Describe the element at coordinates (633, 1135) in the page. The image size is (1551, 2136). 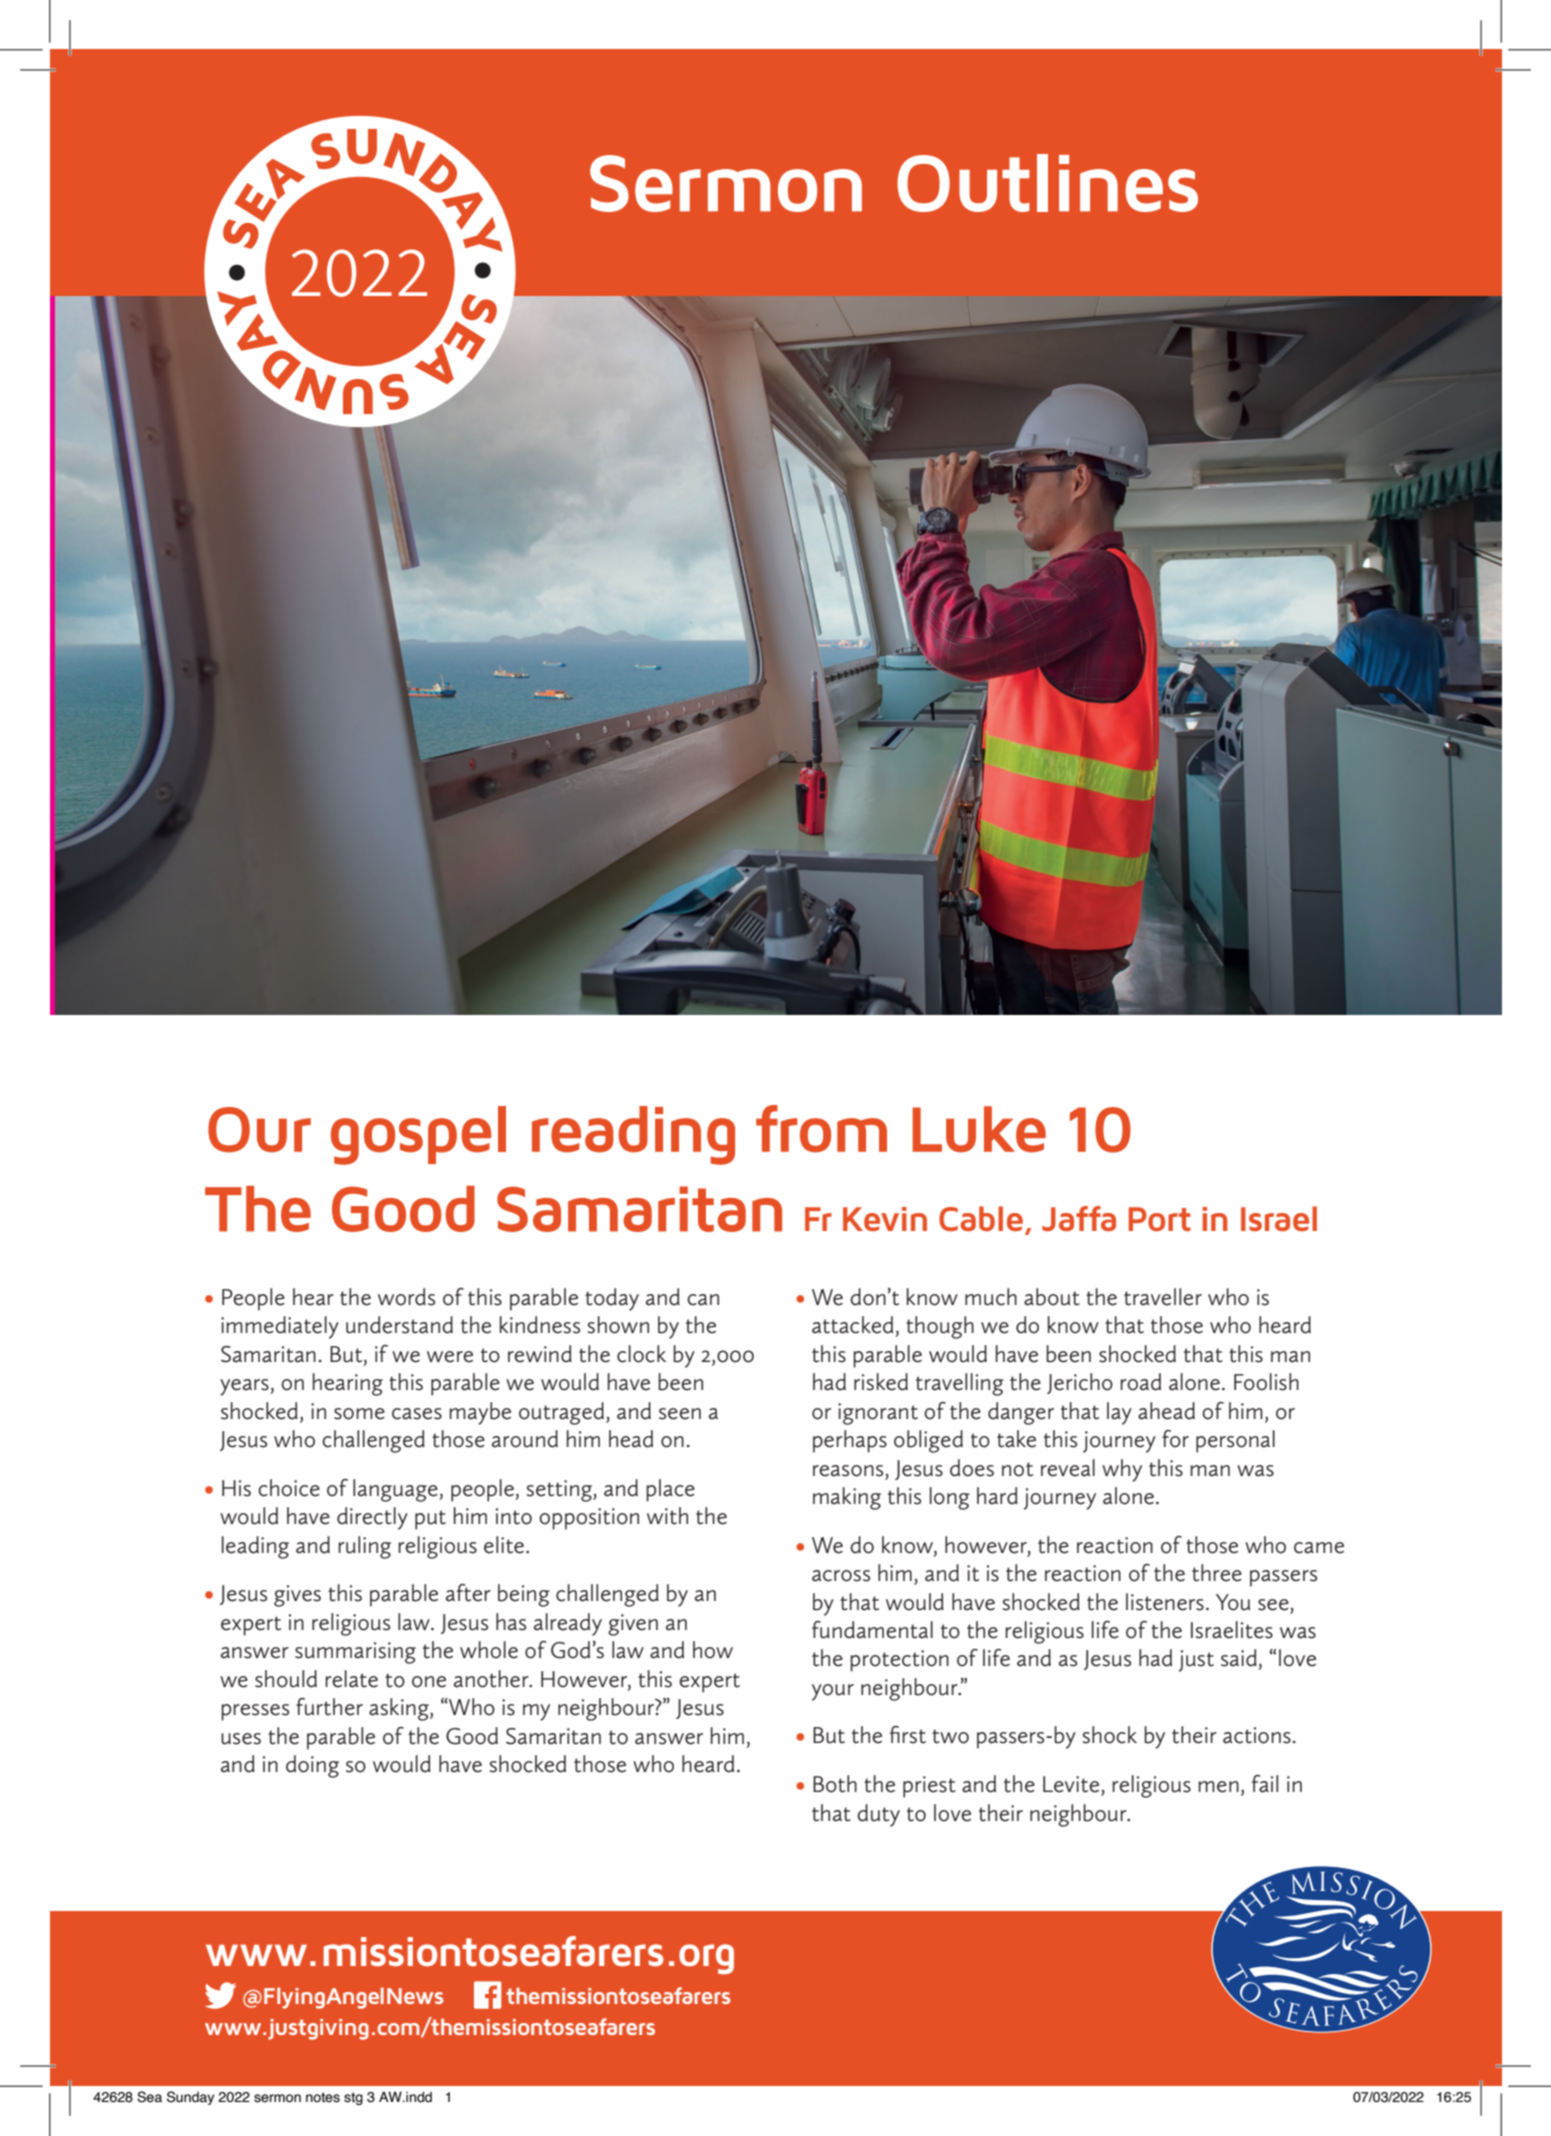
I see `reading` at that location.
